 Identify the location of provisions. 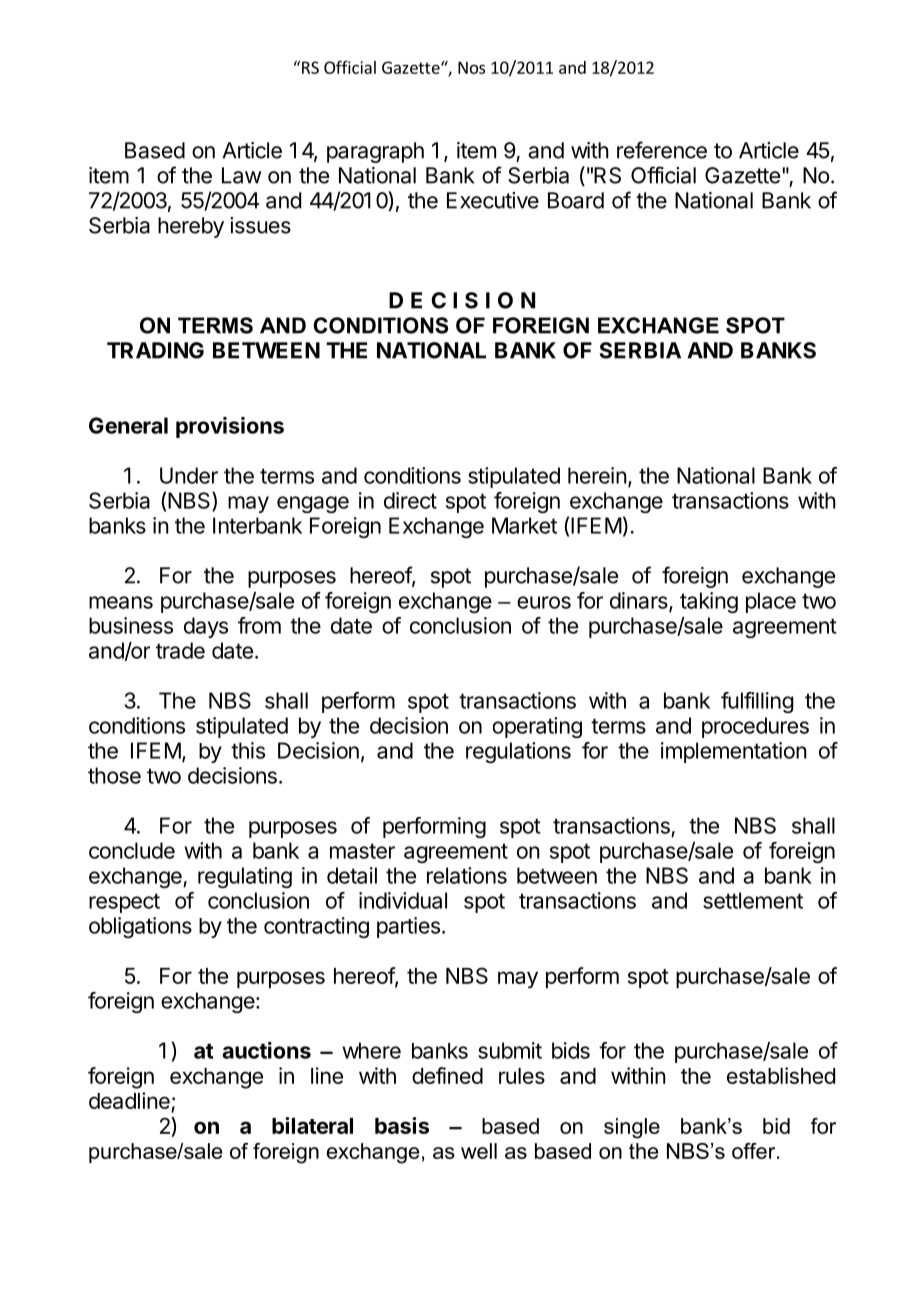
(230, 427).
